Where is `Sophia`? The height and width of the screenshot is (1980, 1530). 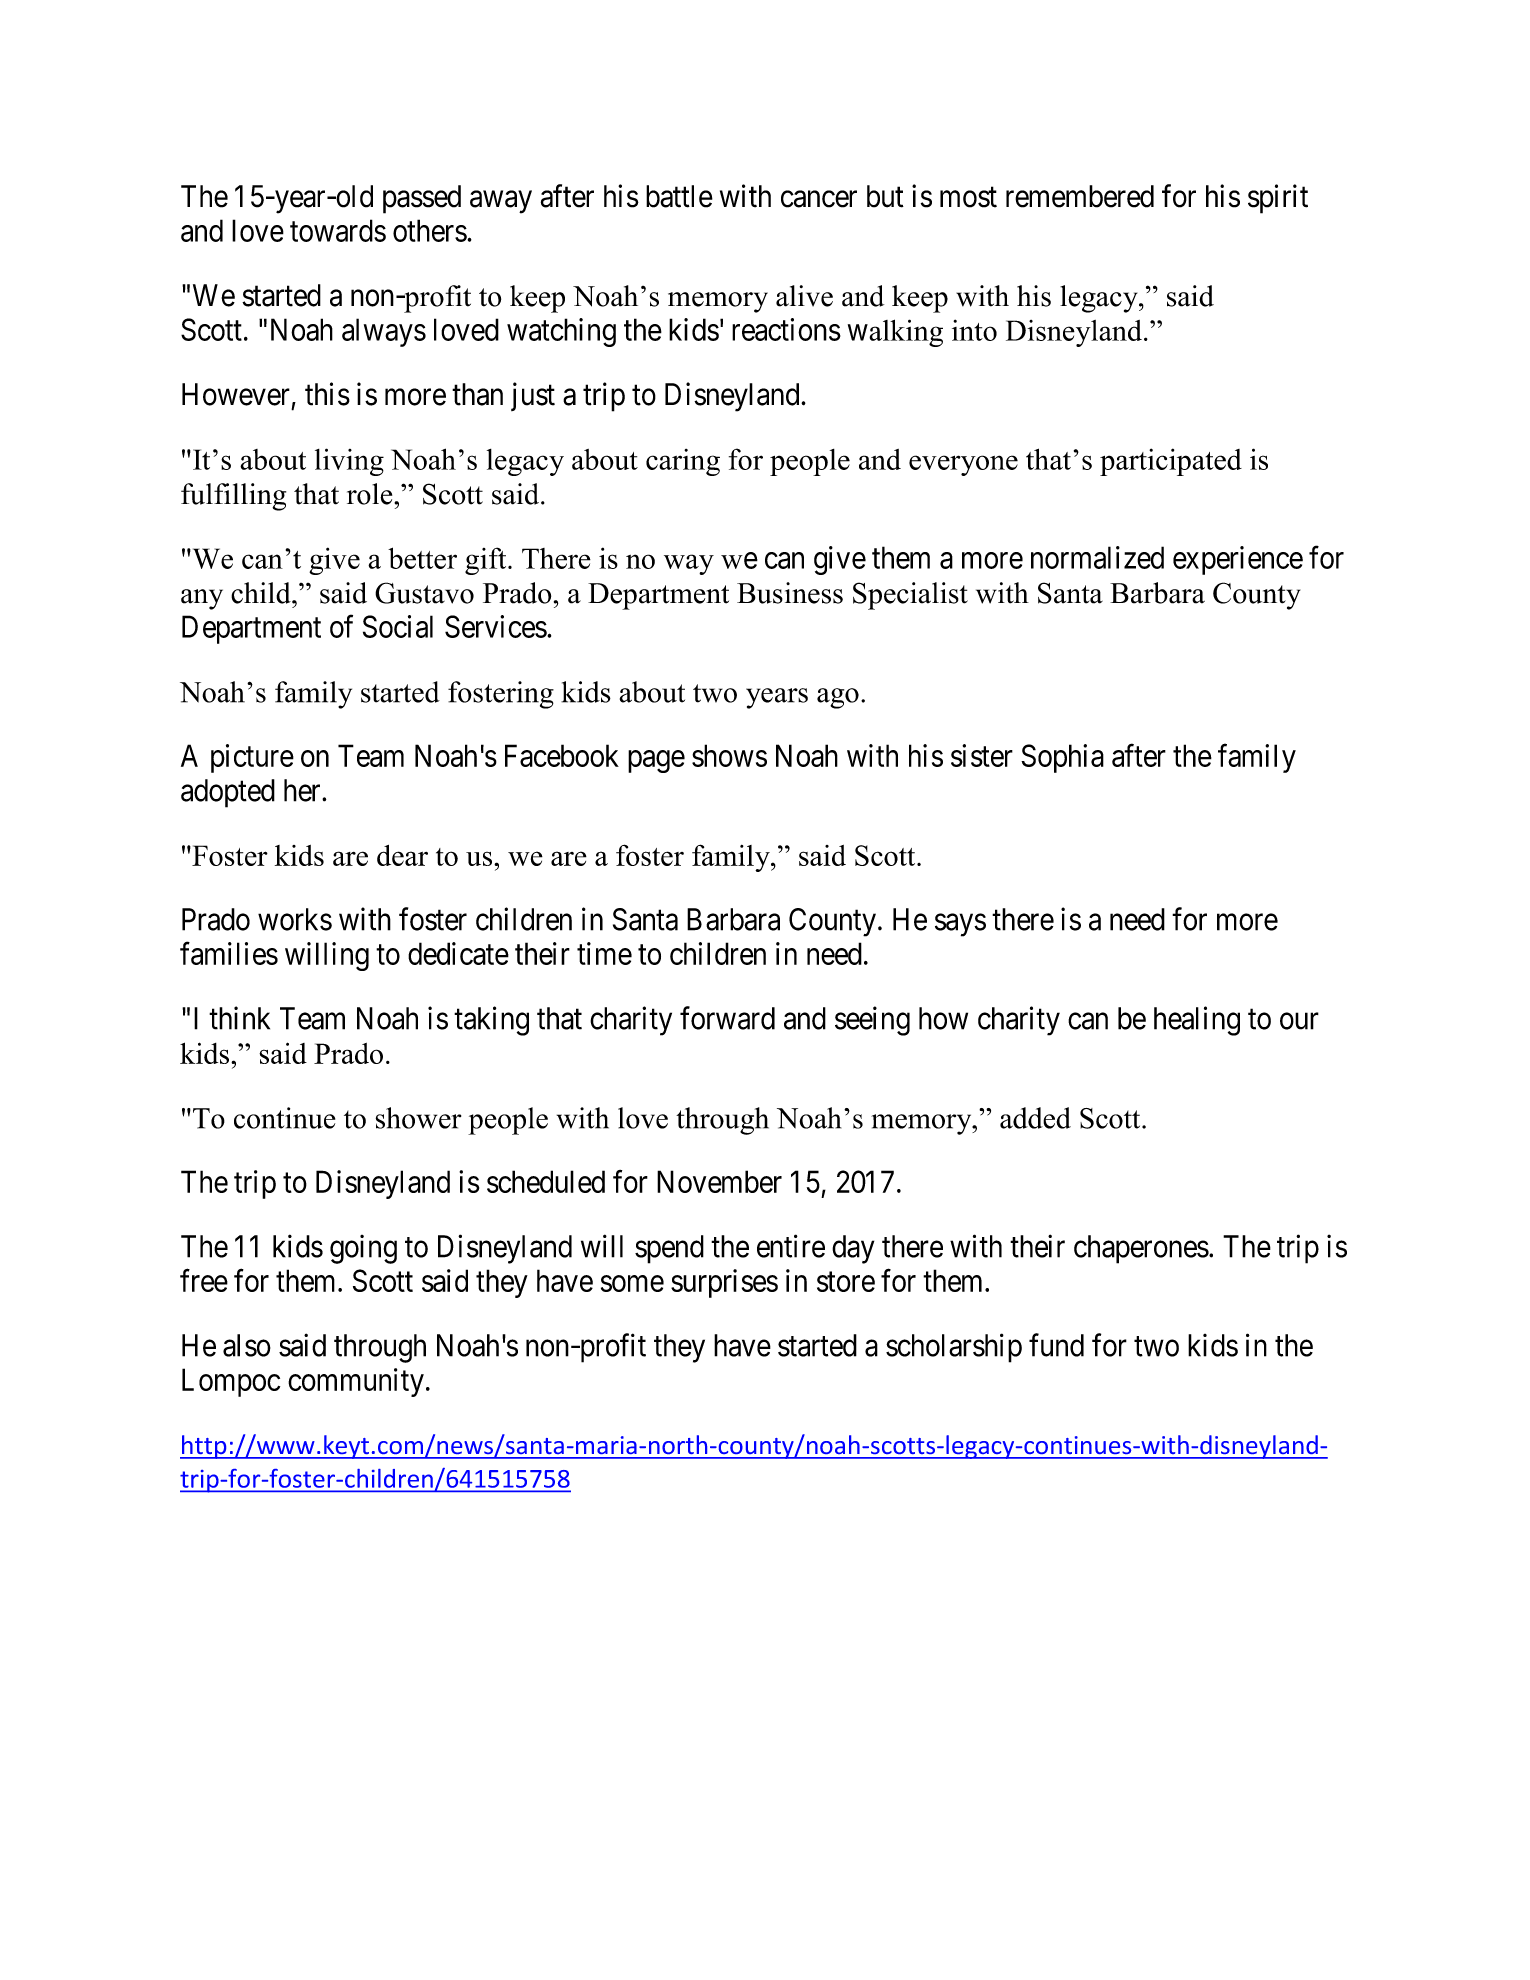
Sophia is located at coordinates (1062, 758).
